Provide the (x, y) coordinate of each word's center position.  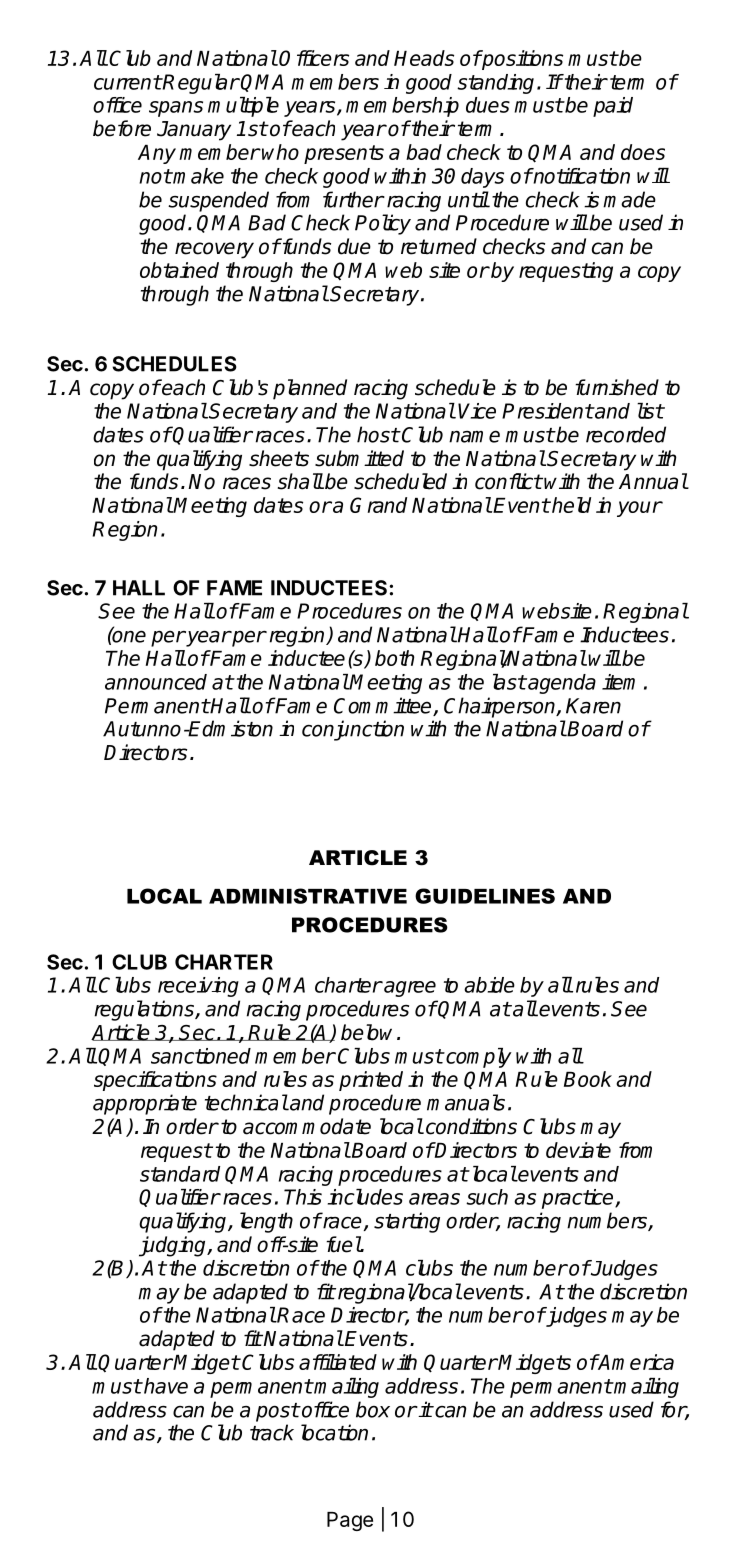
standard (180, 1174)
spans (176, 109)
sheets (279, 458)
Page (350, 1521)
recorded (626, 434)
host (378, 434)
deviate (578, 1150)
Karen (593, 706)
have (165, 1386)
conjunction (353, 730)
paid (613, 107)
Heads (424, 58)
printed (371, 1081)
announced (156, 682)
